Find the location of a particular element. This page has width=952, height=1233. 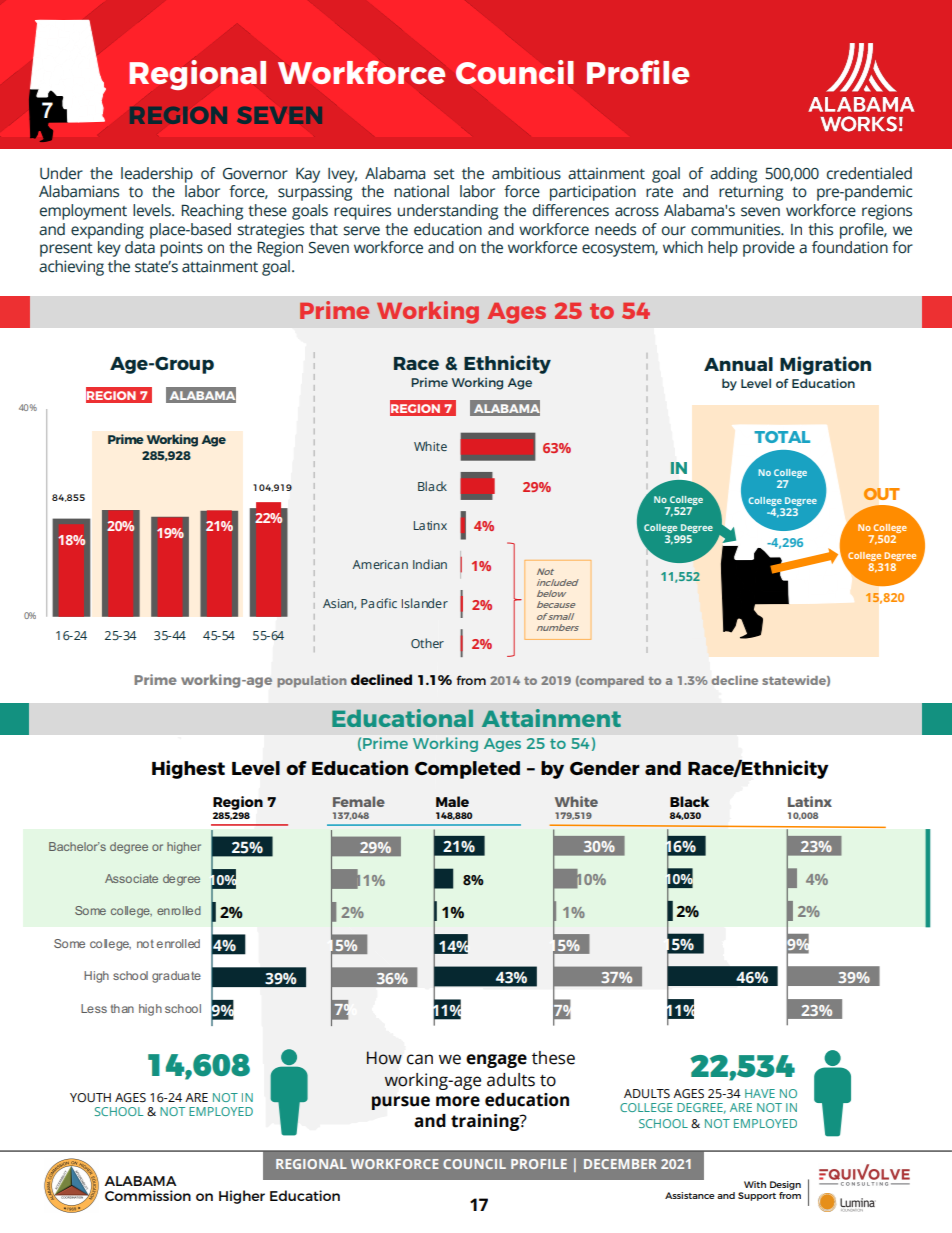

leadership is located at coordinates (157, 175).
